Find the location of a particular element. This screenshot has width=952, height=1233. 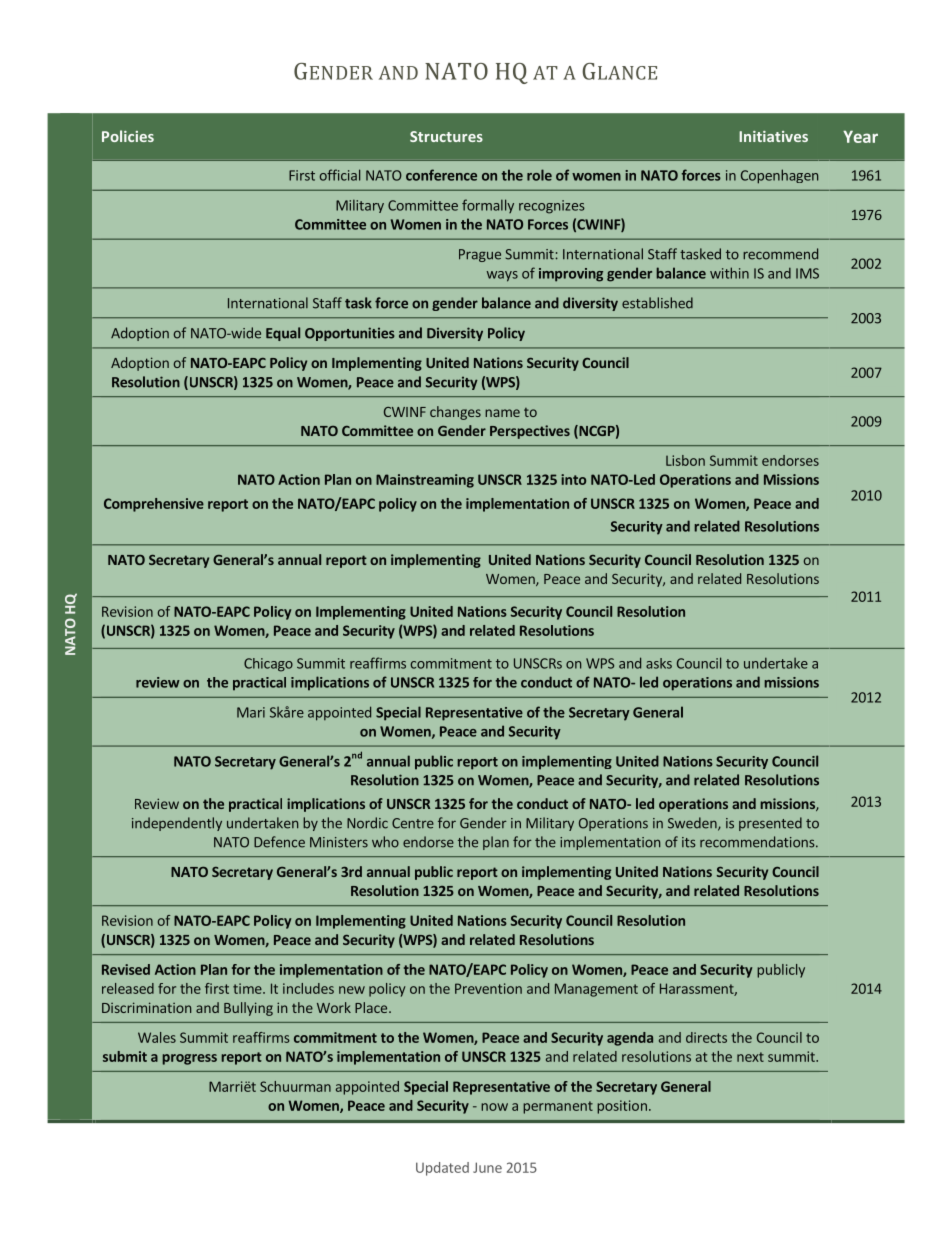

role is located at coordinates (539, 175).
